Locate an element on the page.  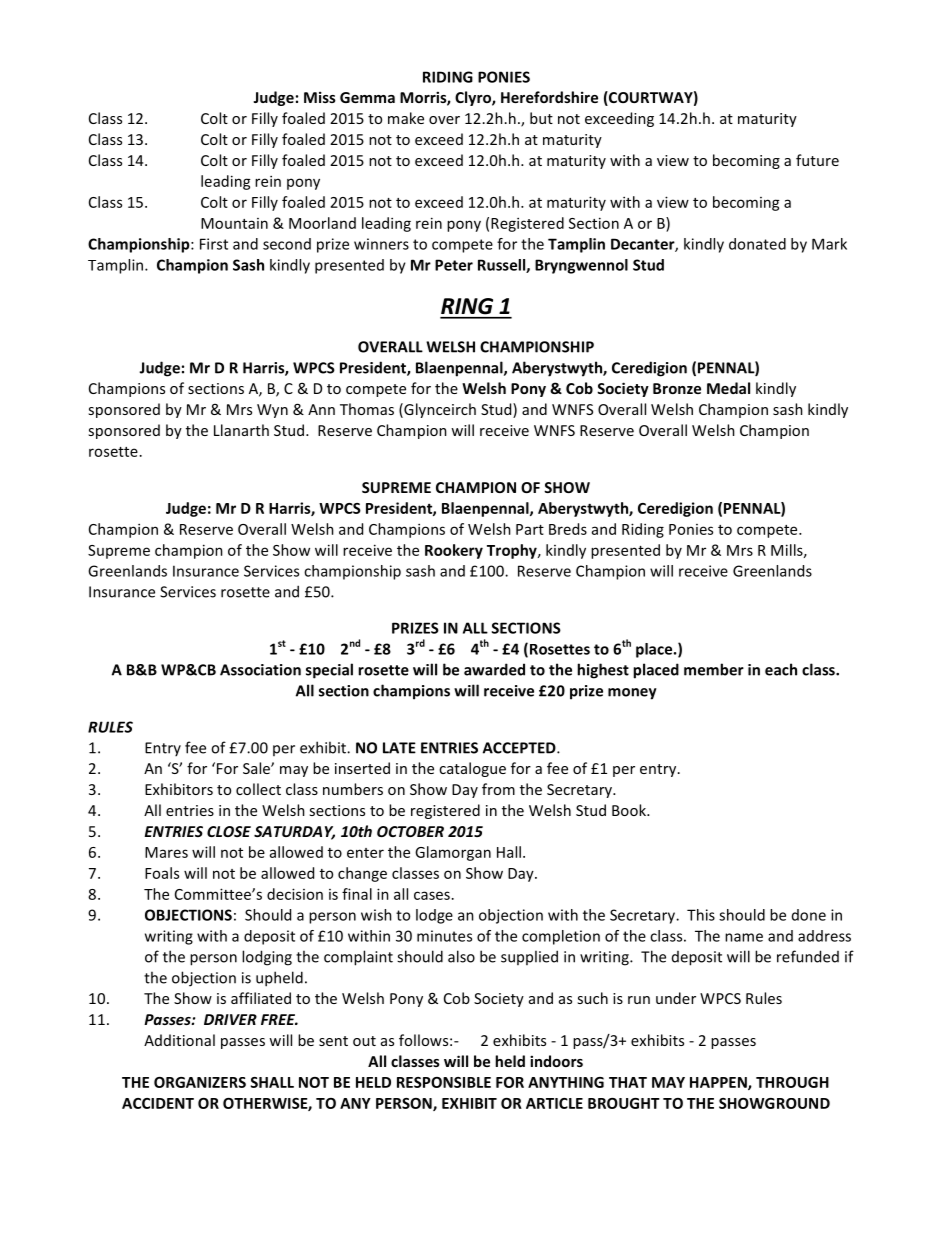
Medal is located at coordinates (728, 388).
